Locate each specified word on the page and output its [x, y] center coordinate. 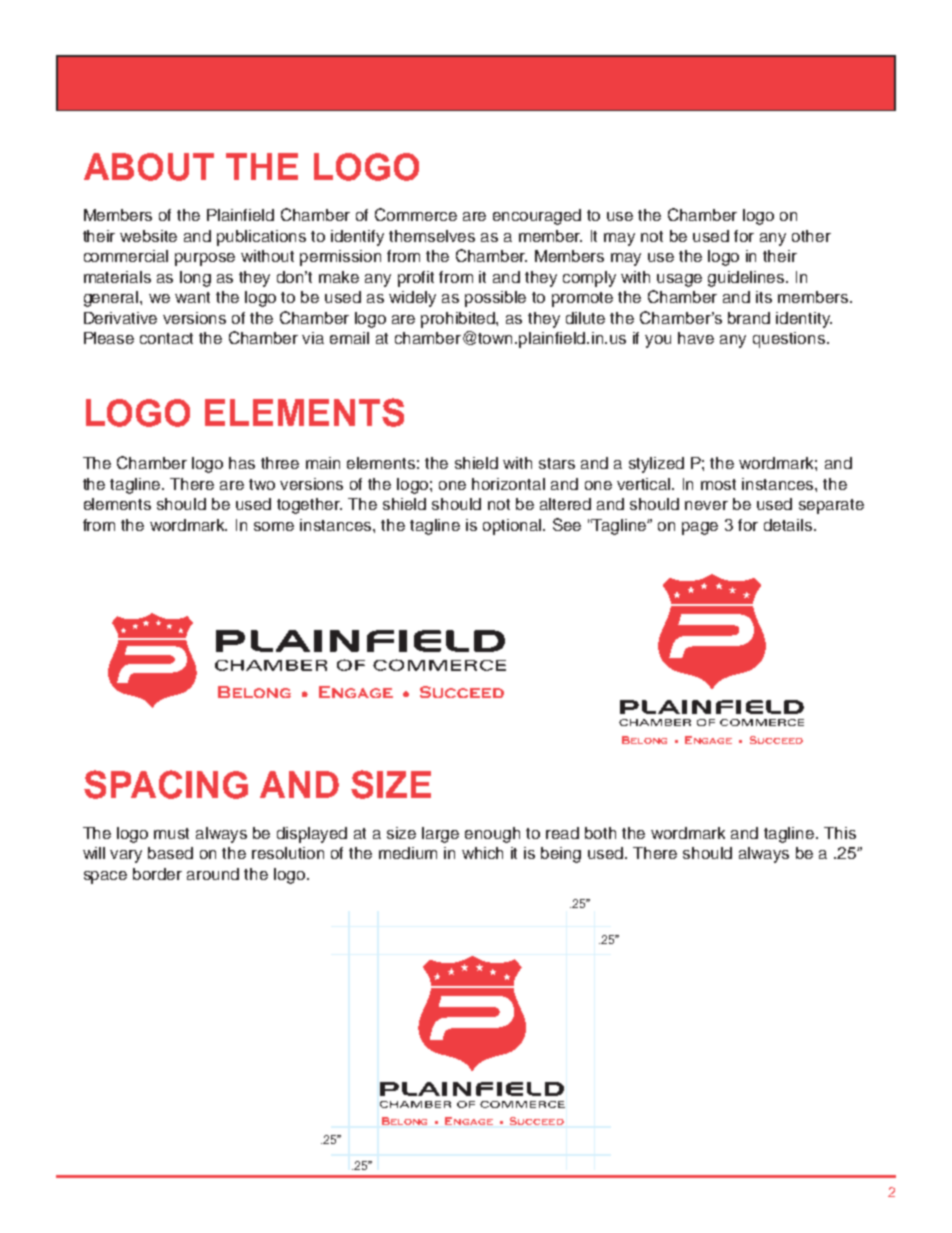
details [789, 525]
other [811, 236]
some [274, 526]
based [170, 853]
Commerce [416, 214]
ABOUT [149, 167]
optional [513, 527]
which [482, 853]
